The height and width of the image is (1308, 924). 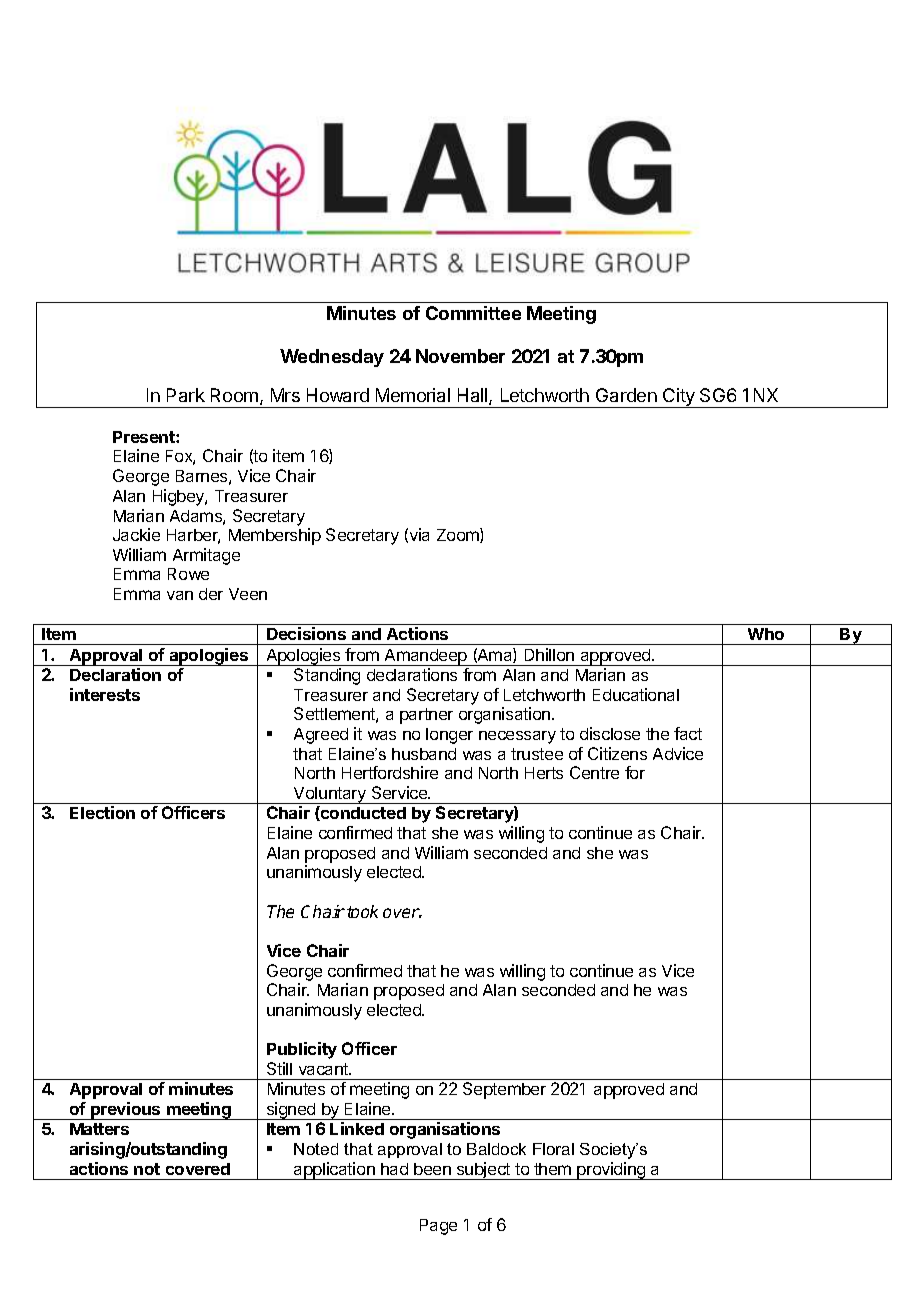 What do you see at coordinates (186, 395) in the image?
I see `Park` at bounding box center [186, 395].
